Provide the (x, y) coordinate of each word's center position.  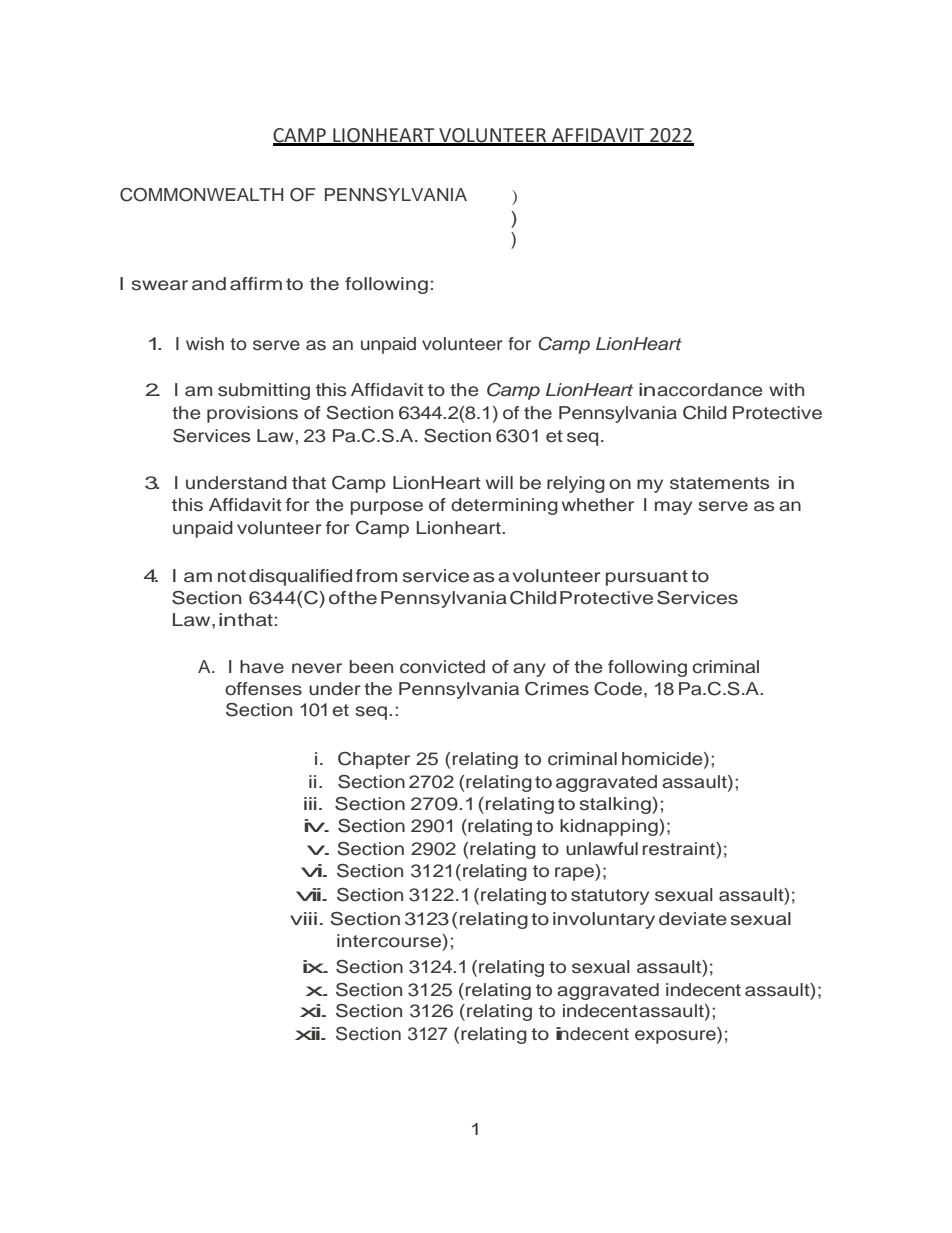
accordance (709, 390)
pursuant (647, 578)
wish (205, 344)
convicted (442, 667)
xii (308, 1033)
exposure (676, 1037)
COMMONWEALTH (201, 195)
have (262, 667)
